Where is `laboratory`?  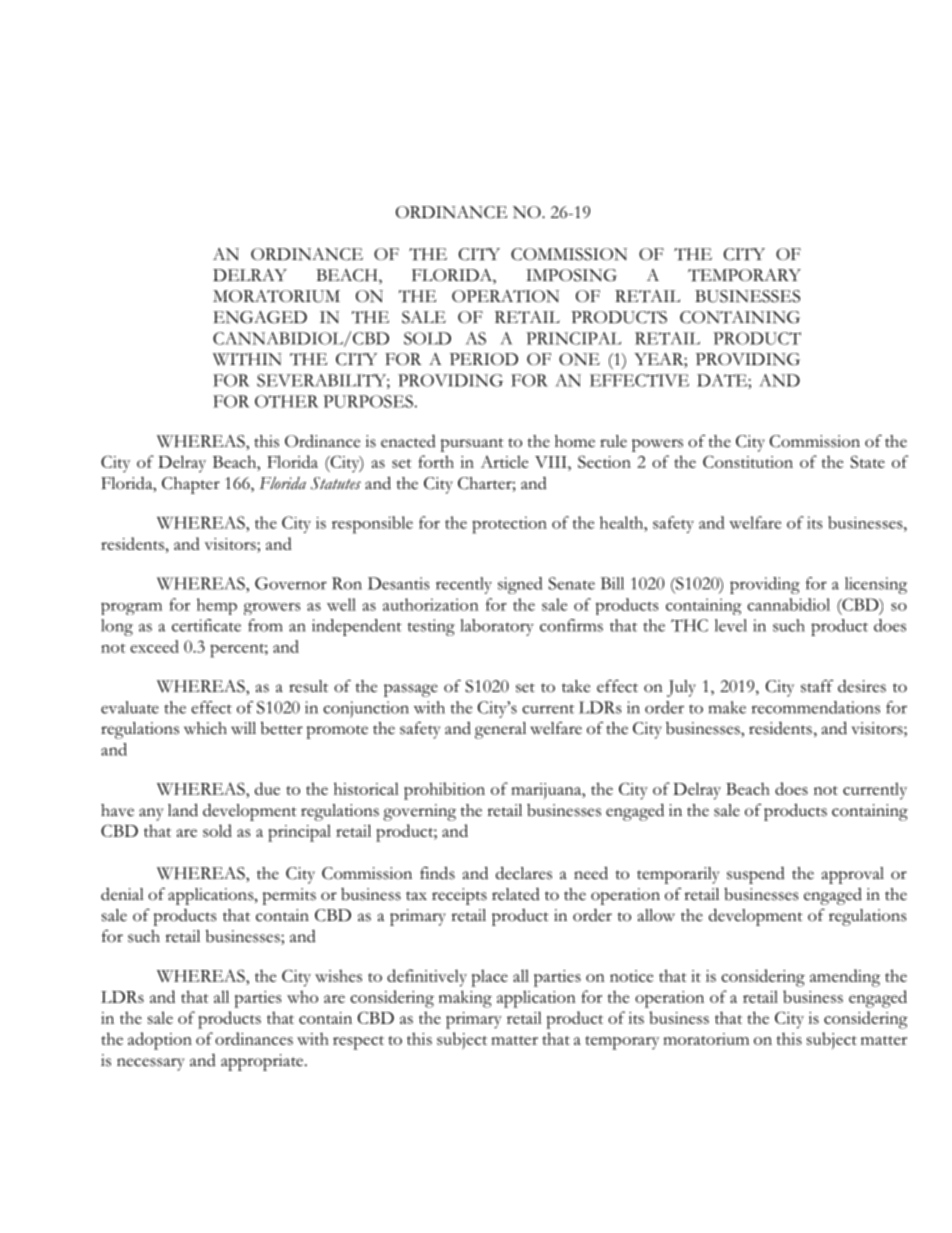 laboratory is located at coordinates (497, 627).
